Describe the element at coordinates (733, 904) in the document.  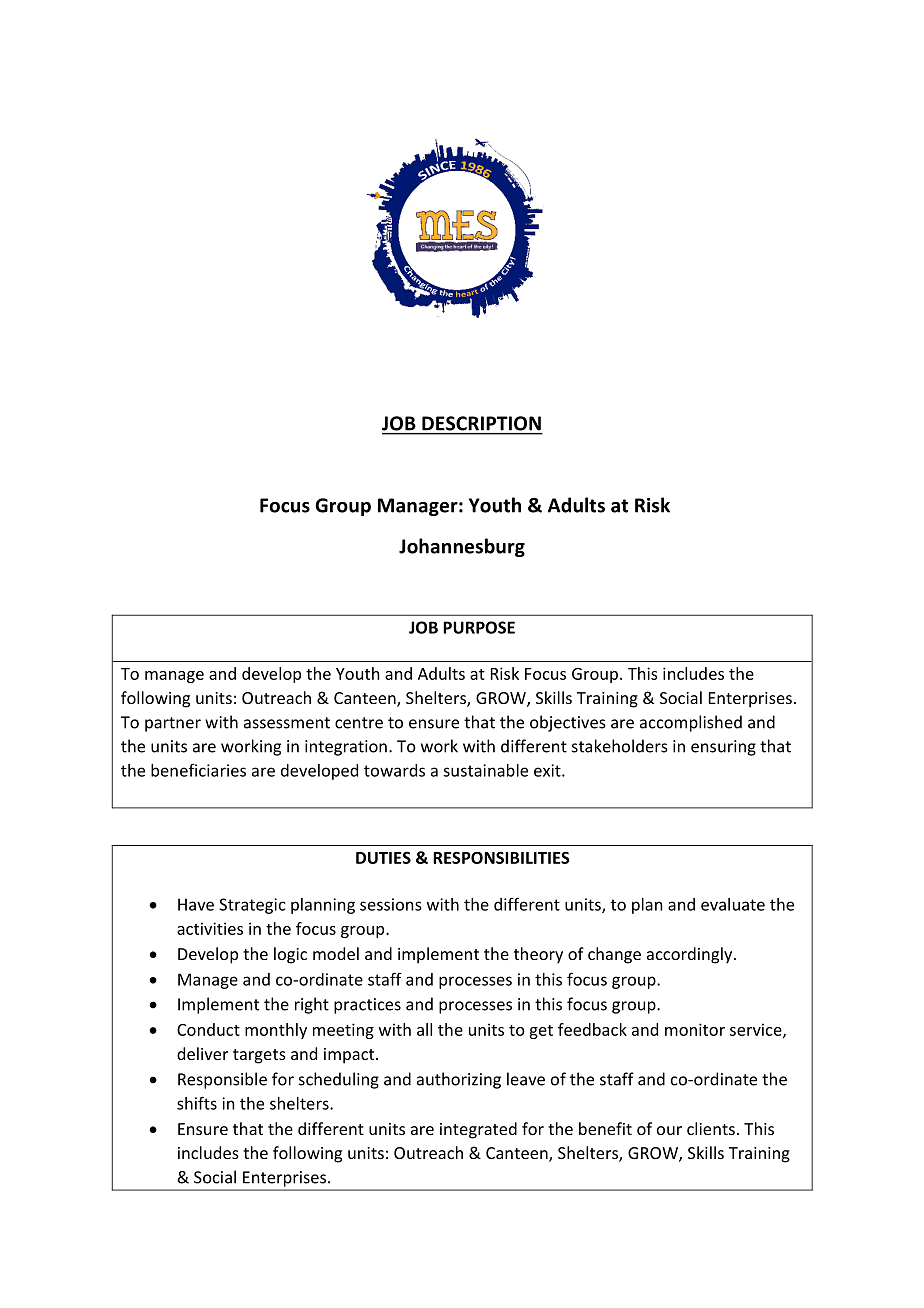
I see `evaluate` at that location.
